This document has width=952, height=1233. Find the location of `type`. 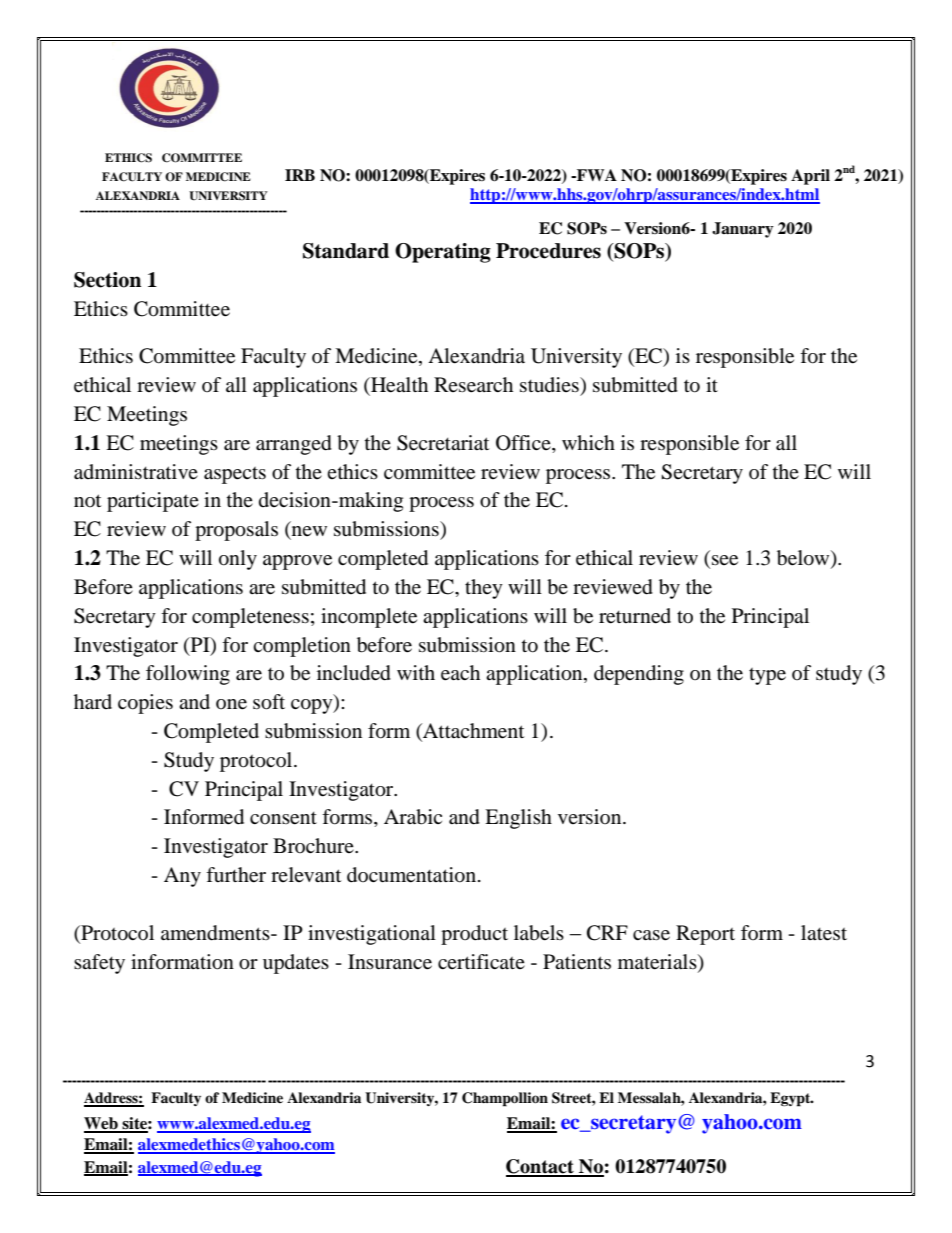

type is located at coordinates (767, 676).
